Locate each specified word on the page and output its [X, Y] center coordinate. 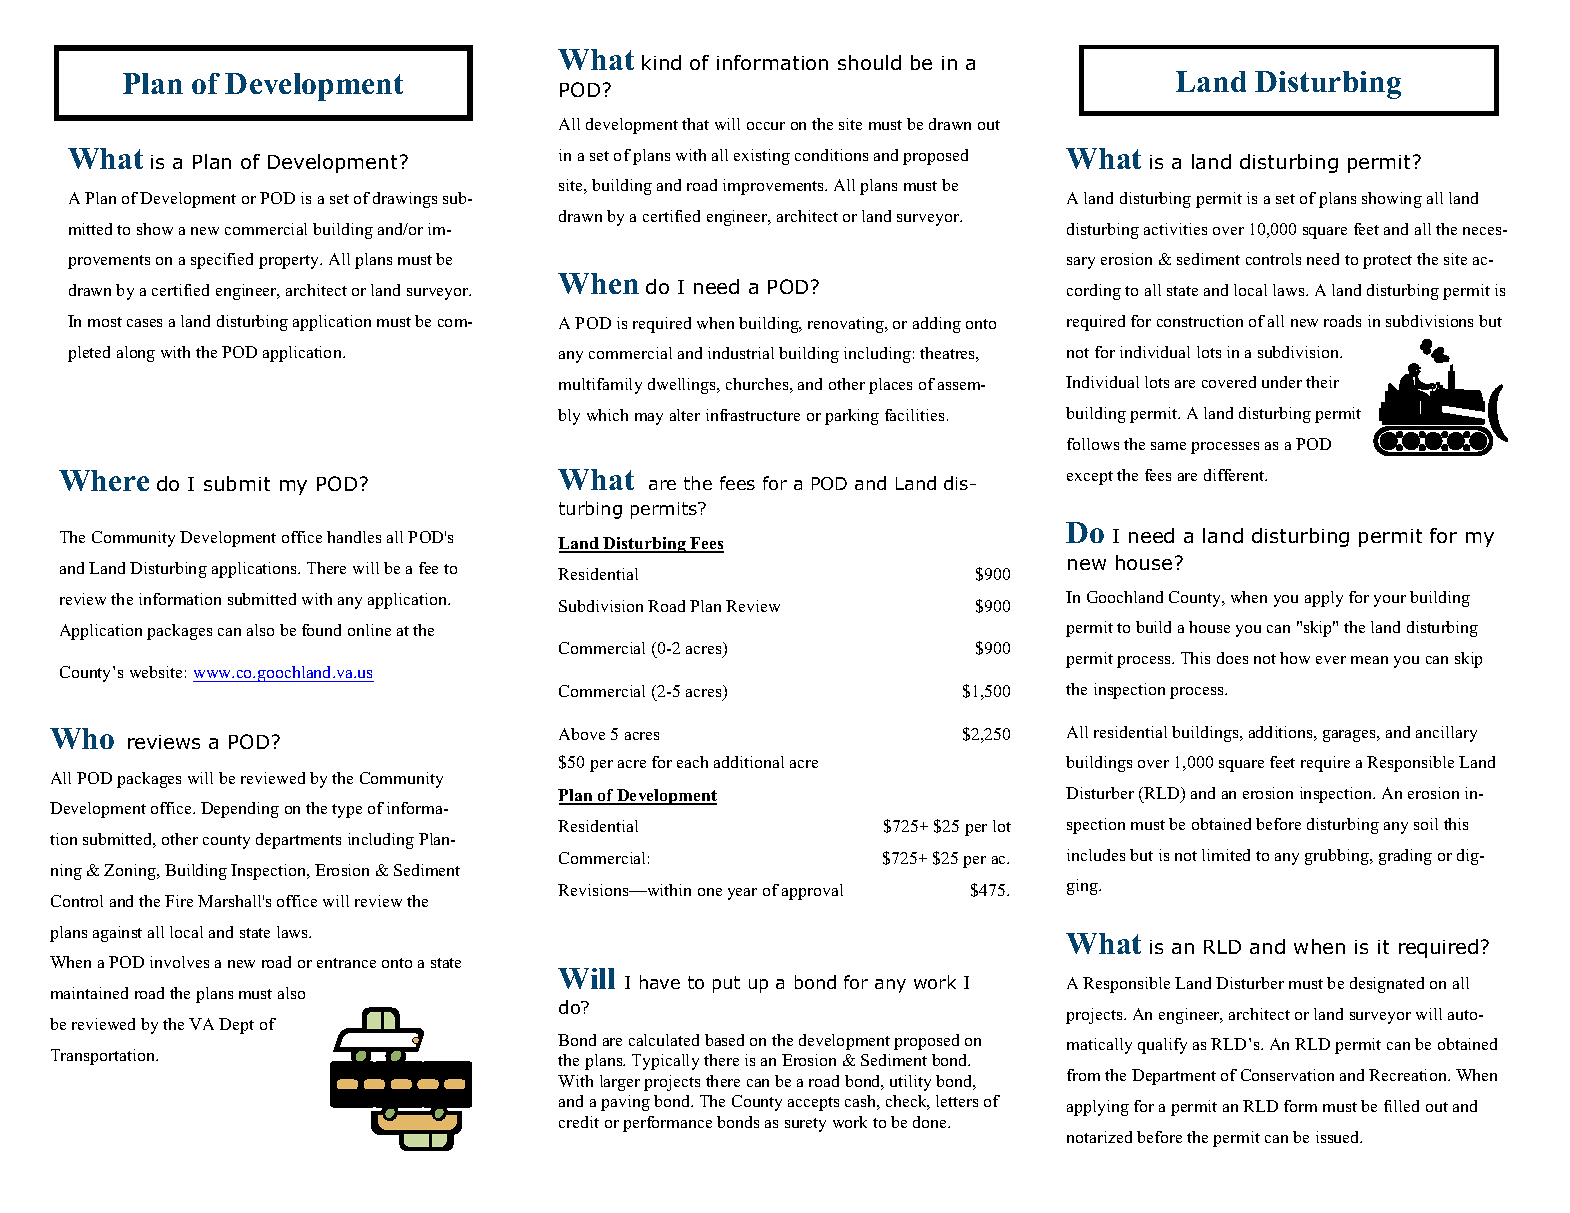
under [1282, 382]
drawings [405, 200]
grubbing [1338, 857]
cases [144, 323]
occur [766, 126]
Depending [240, 810]
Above [582, 734]
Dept [236, 1026]
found [321, 630]
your [1390, 601]
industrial [741, 353]
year [742, 894]
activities [1175, 229]
